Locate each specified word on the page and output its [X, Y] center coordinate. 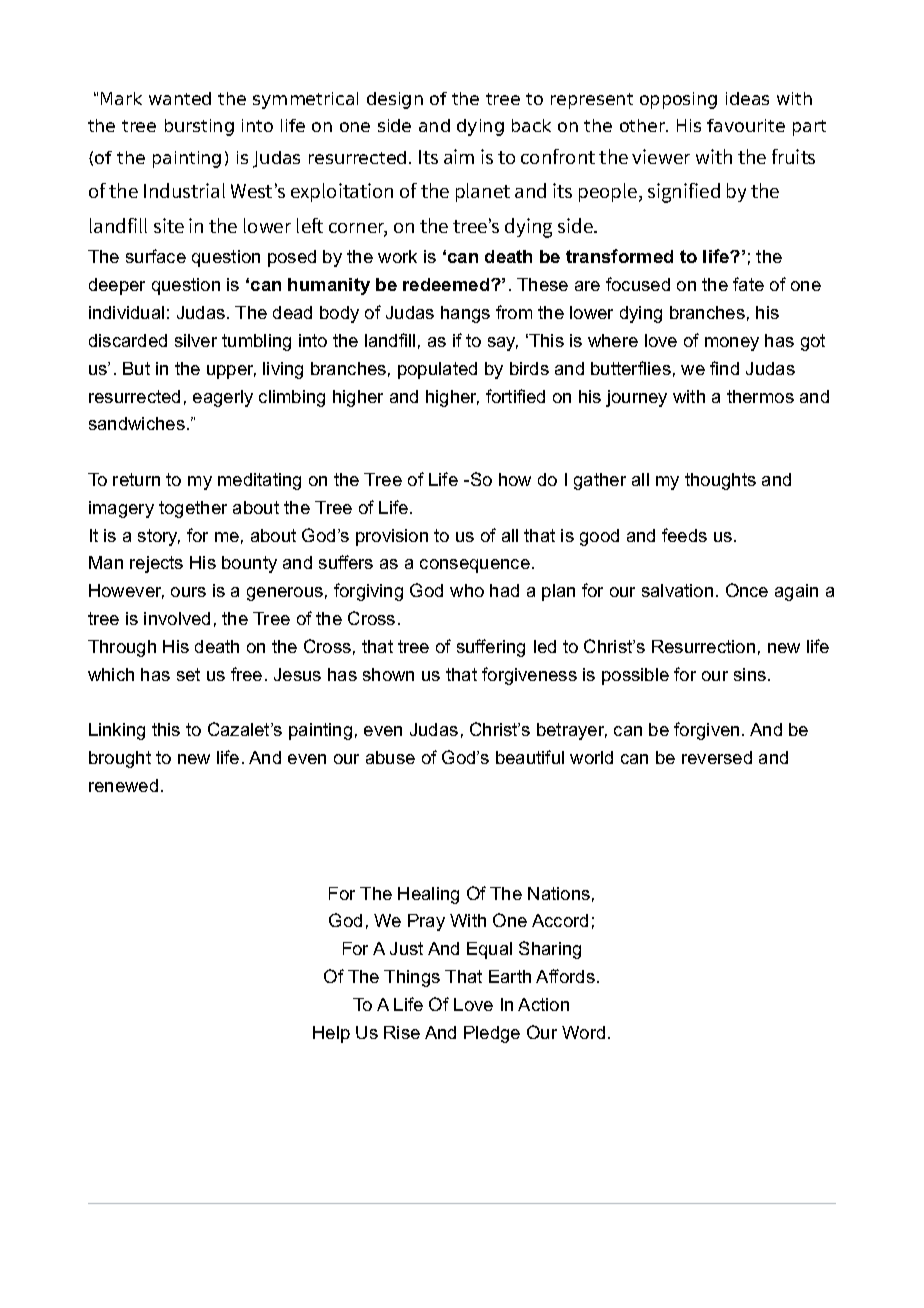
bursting [199, 127]
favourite [746, 125]
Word [583, 1032]
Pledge [492, 1034]
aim [459, 156]
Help [331, 1034]
